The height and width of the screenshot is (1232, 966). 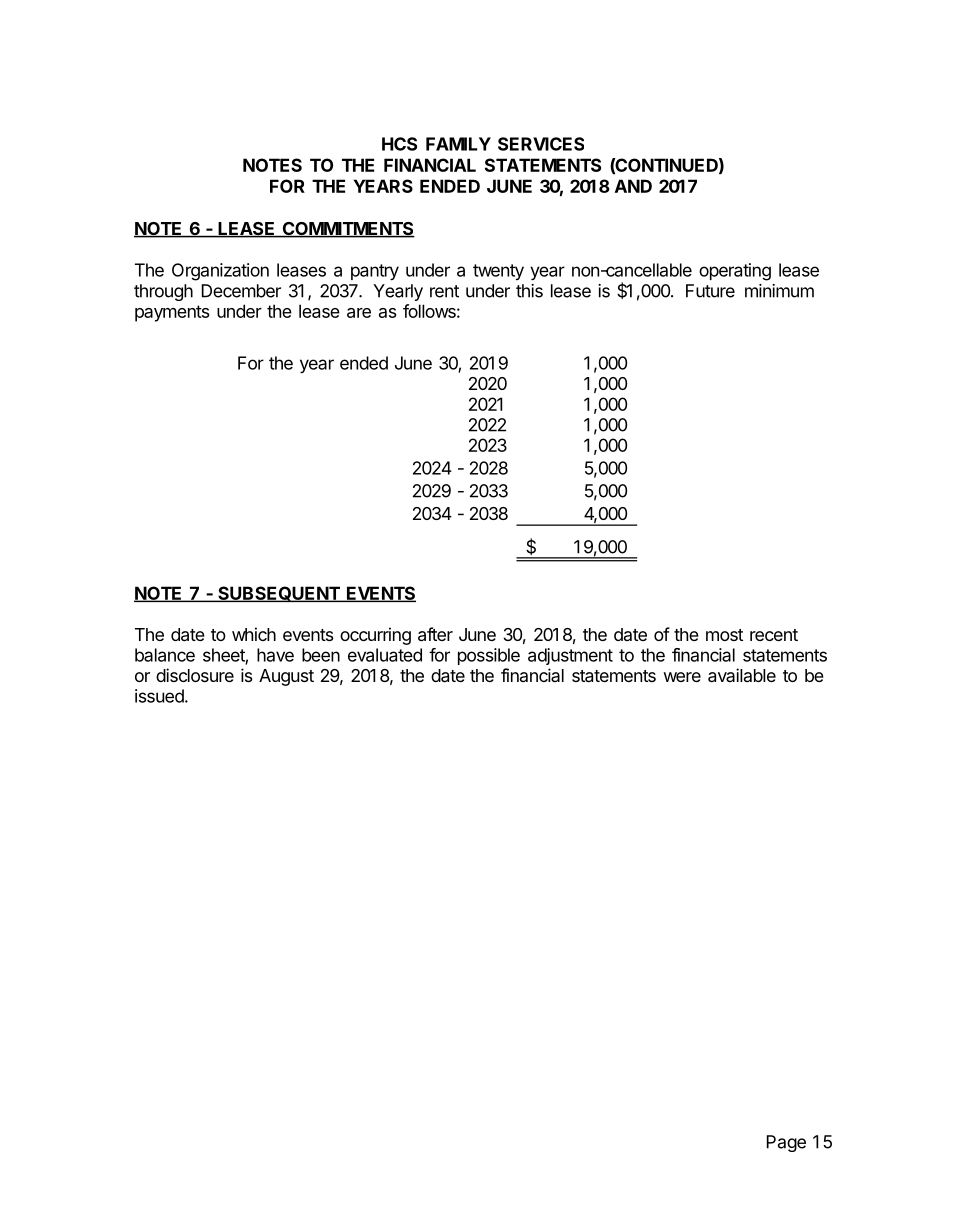 What do you see at coordinates (633, 186) in the screenshot?
I see `AND` at bounding box center [633, 186].
